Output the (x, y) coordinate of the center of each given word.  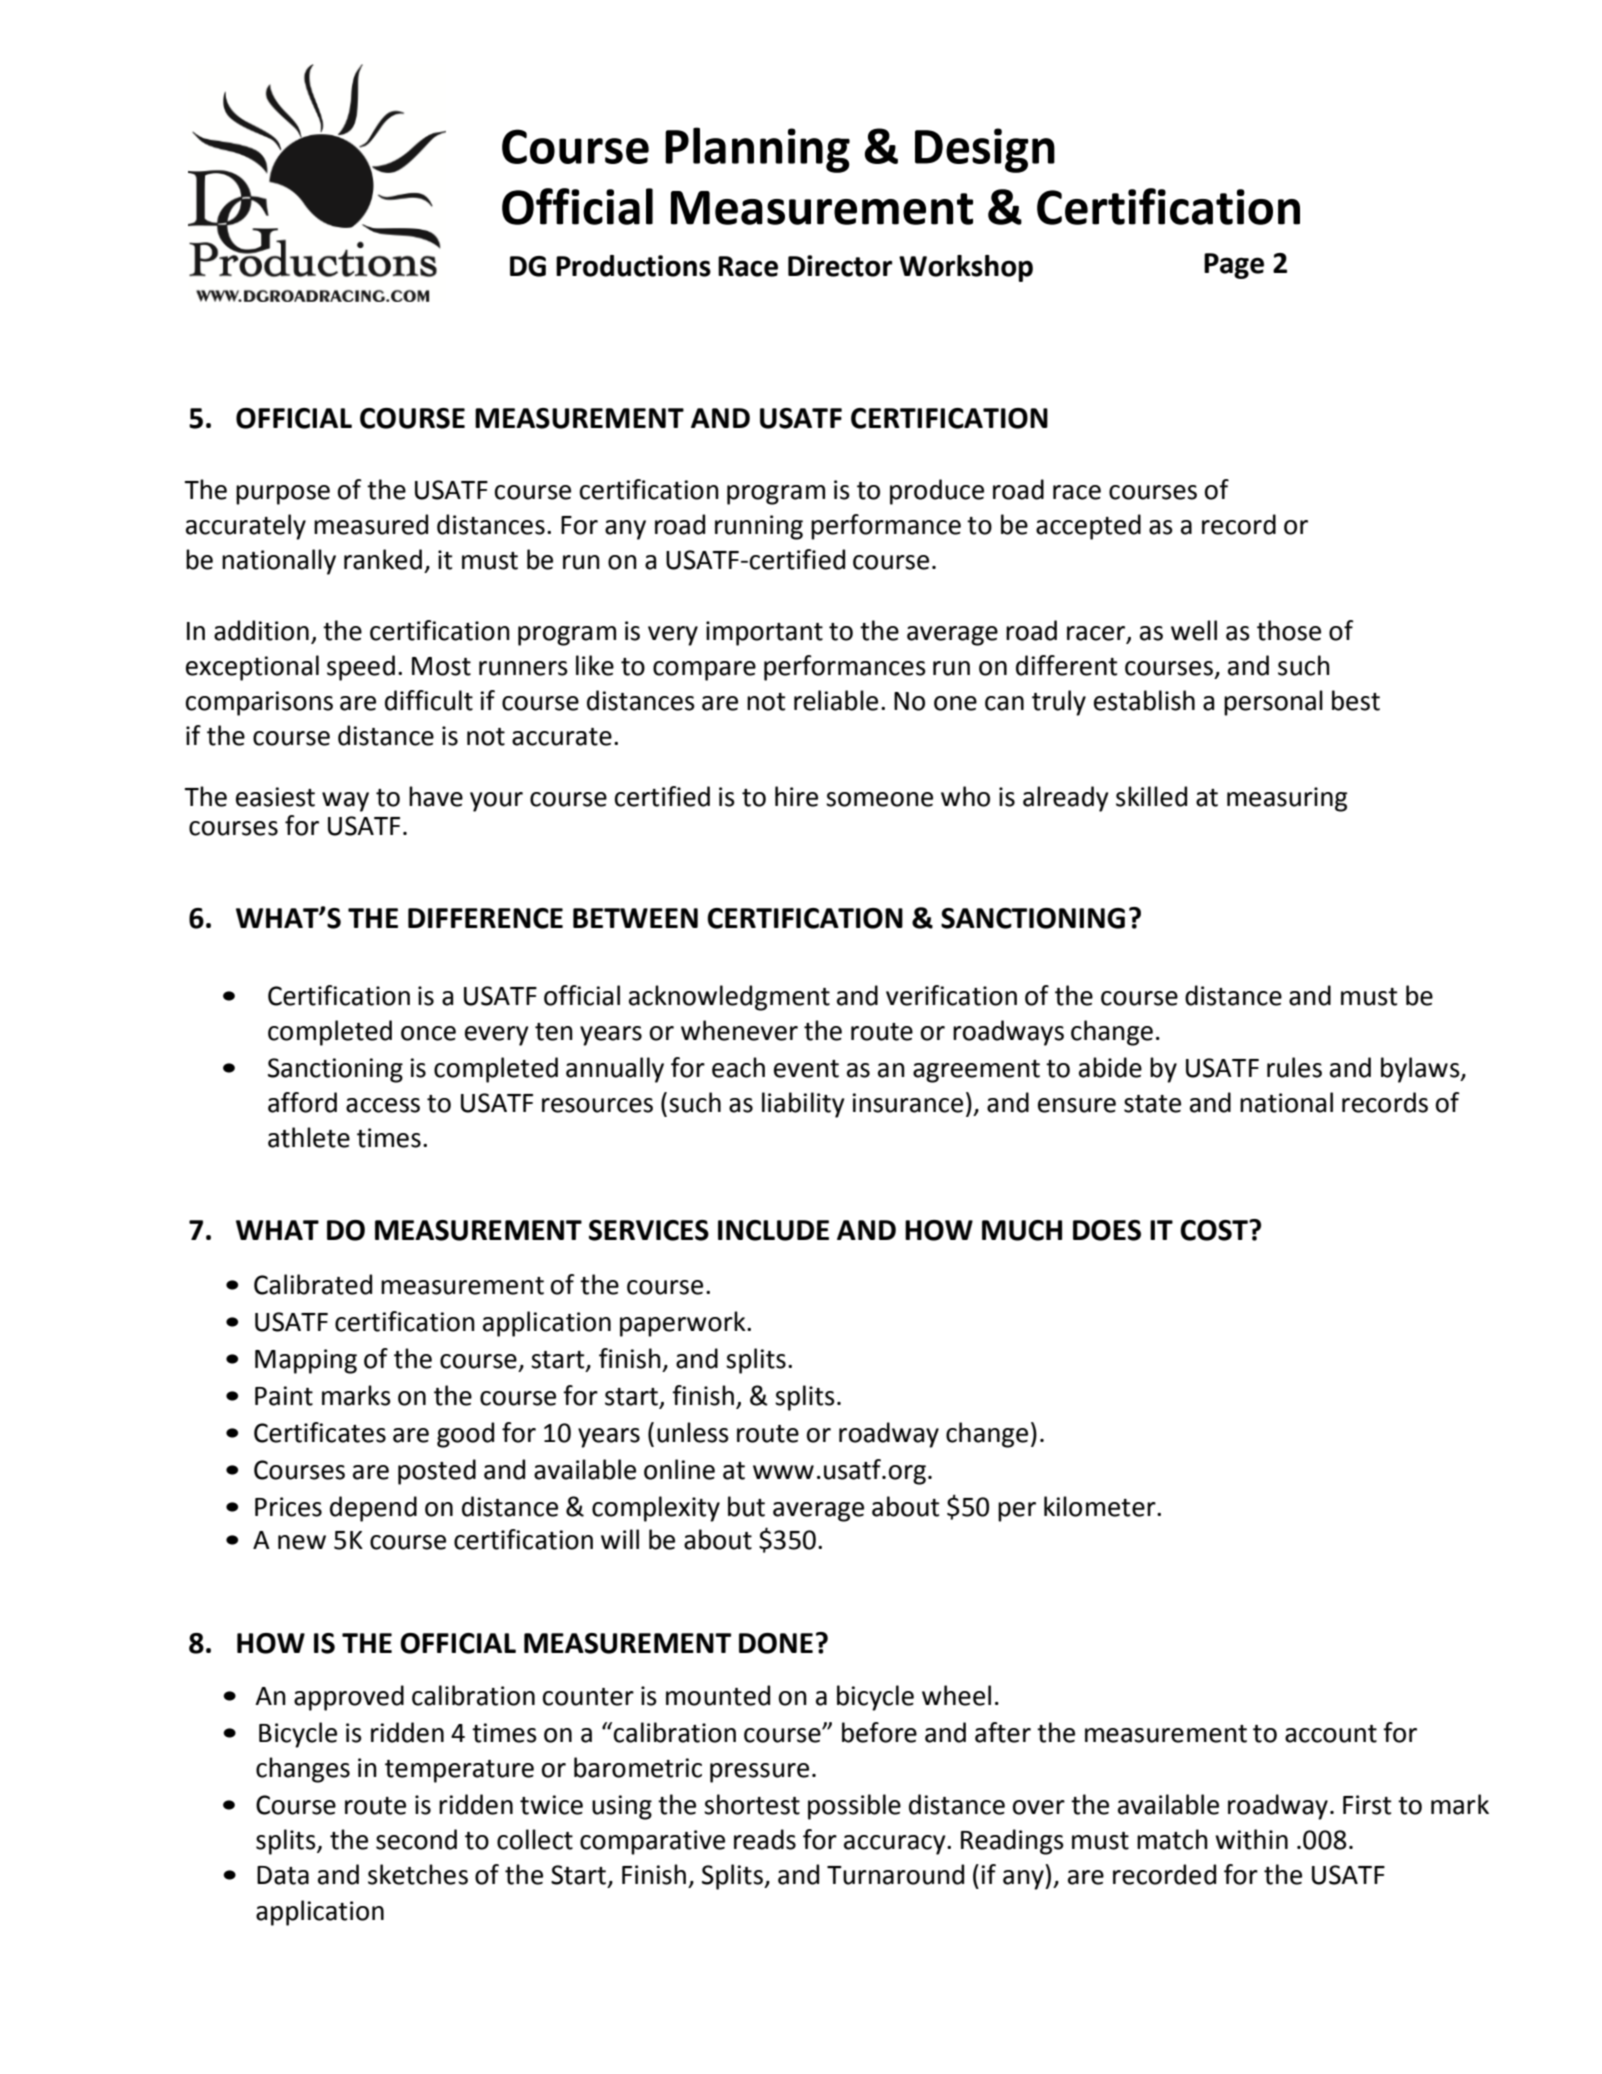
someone (879, 799)
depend (373, 1509)
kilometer (1101, 1506)
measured (371, 524)
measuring (1287, 799)
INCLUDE (773, 1230)
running (759, 527)
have (436, 796)
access (383, 1105)
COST (1215, 1230)
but (746, 1506)
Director (840, 266)
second (416, 1839)
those (1289, 630)
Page (1234, 266)
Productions (633, 266)
